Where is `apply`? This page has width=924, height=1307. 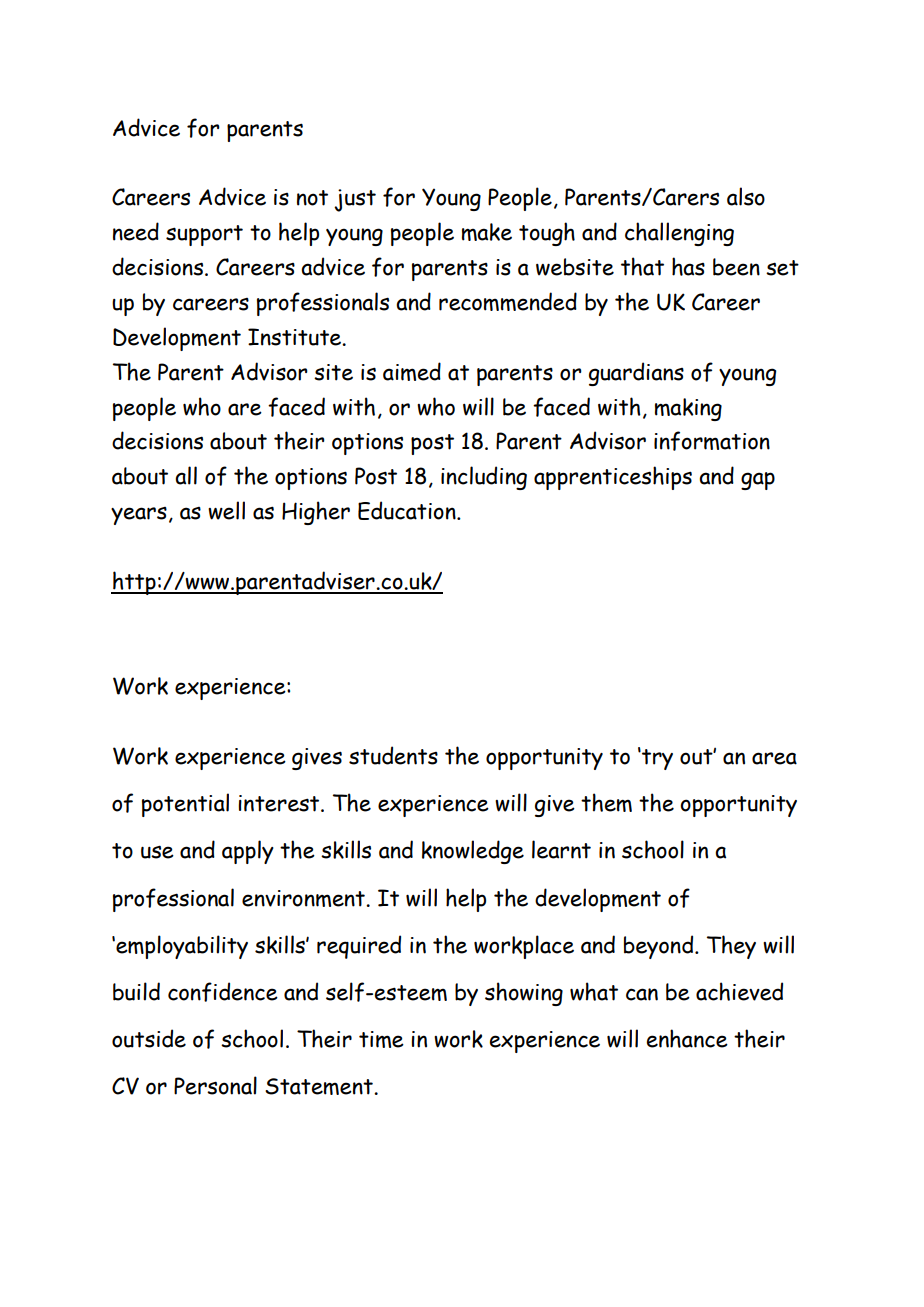
apply is located at coordinates (248, 852).
